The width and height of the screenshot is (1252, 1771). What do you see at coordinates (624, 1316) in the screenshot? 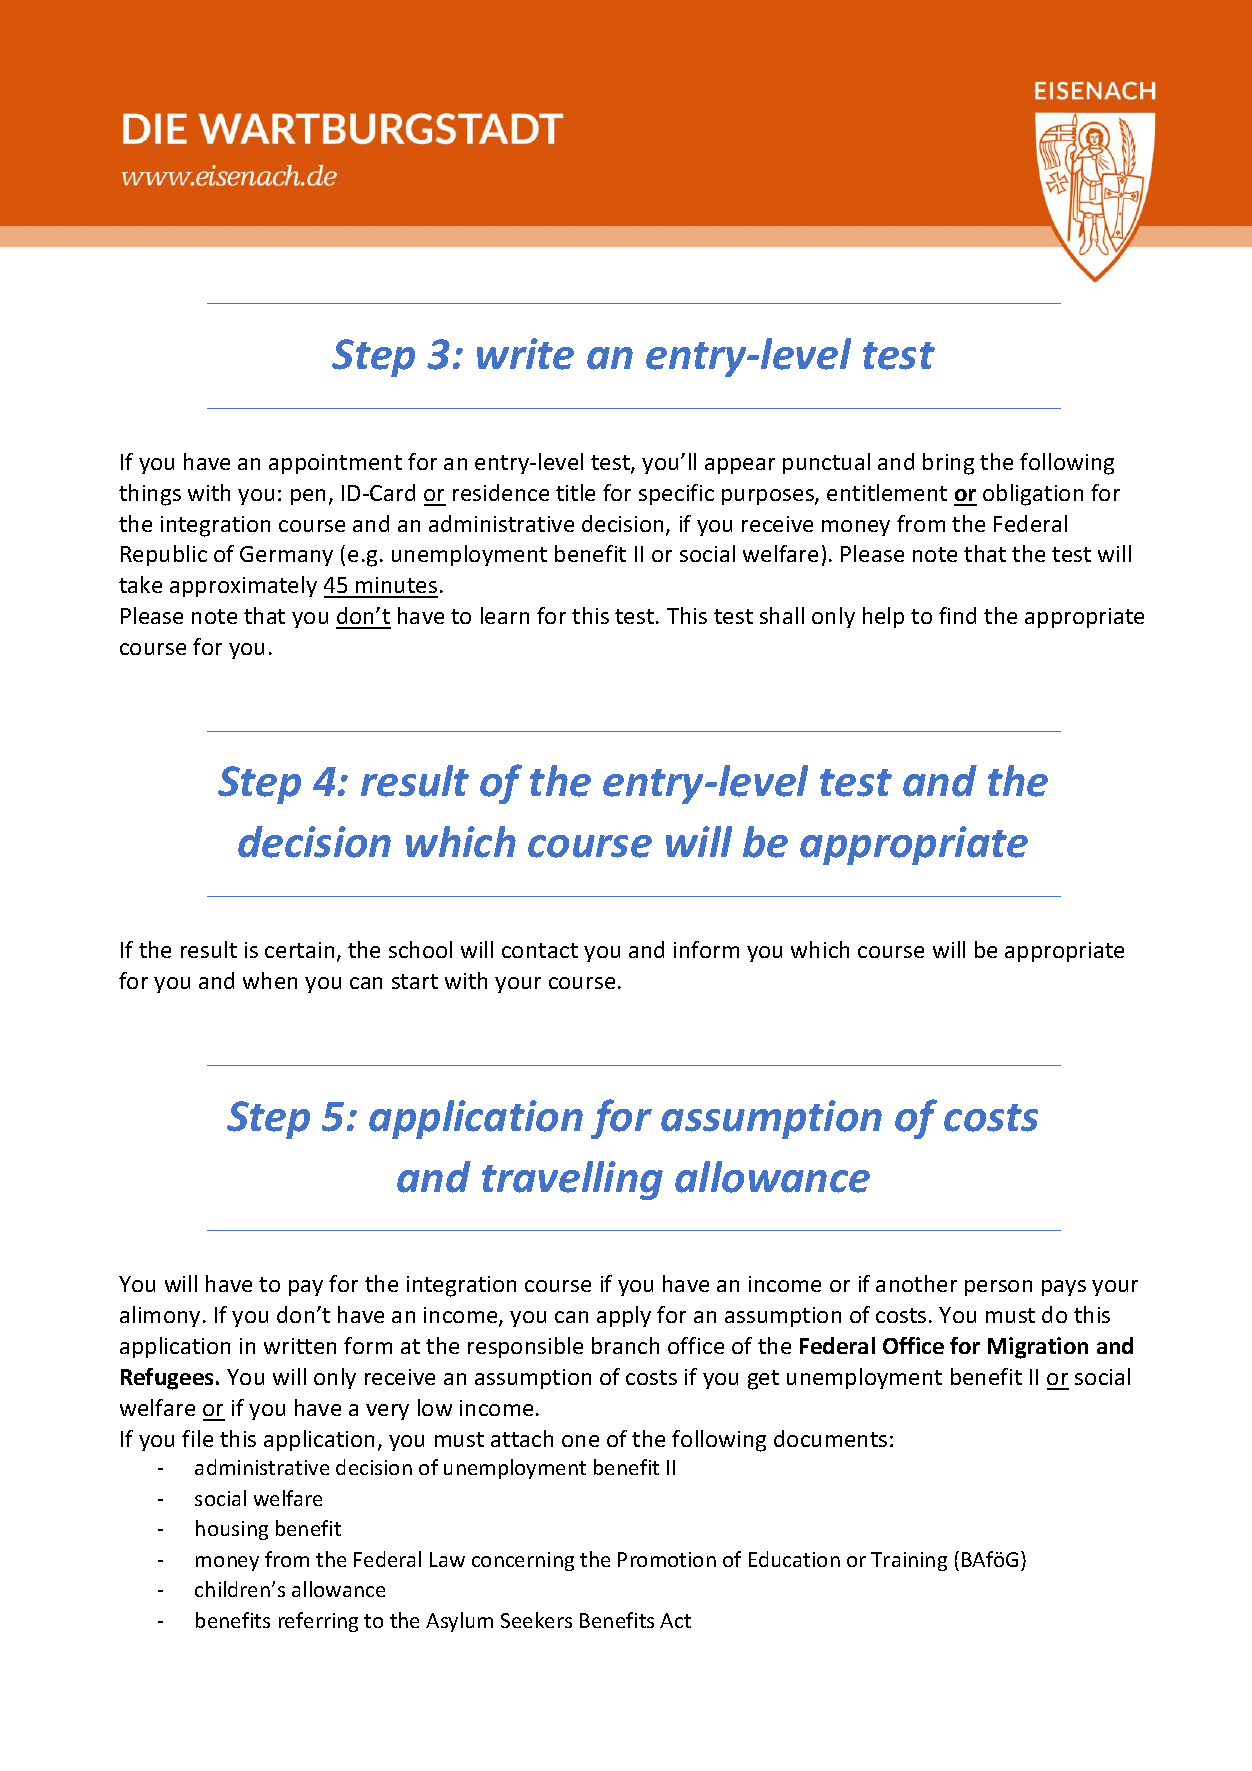
I see `apply` at bounding box center [624, 1316].
